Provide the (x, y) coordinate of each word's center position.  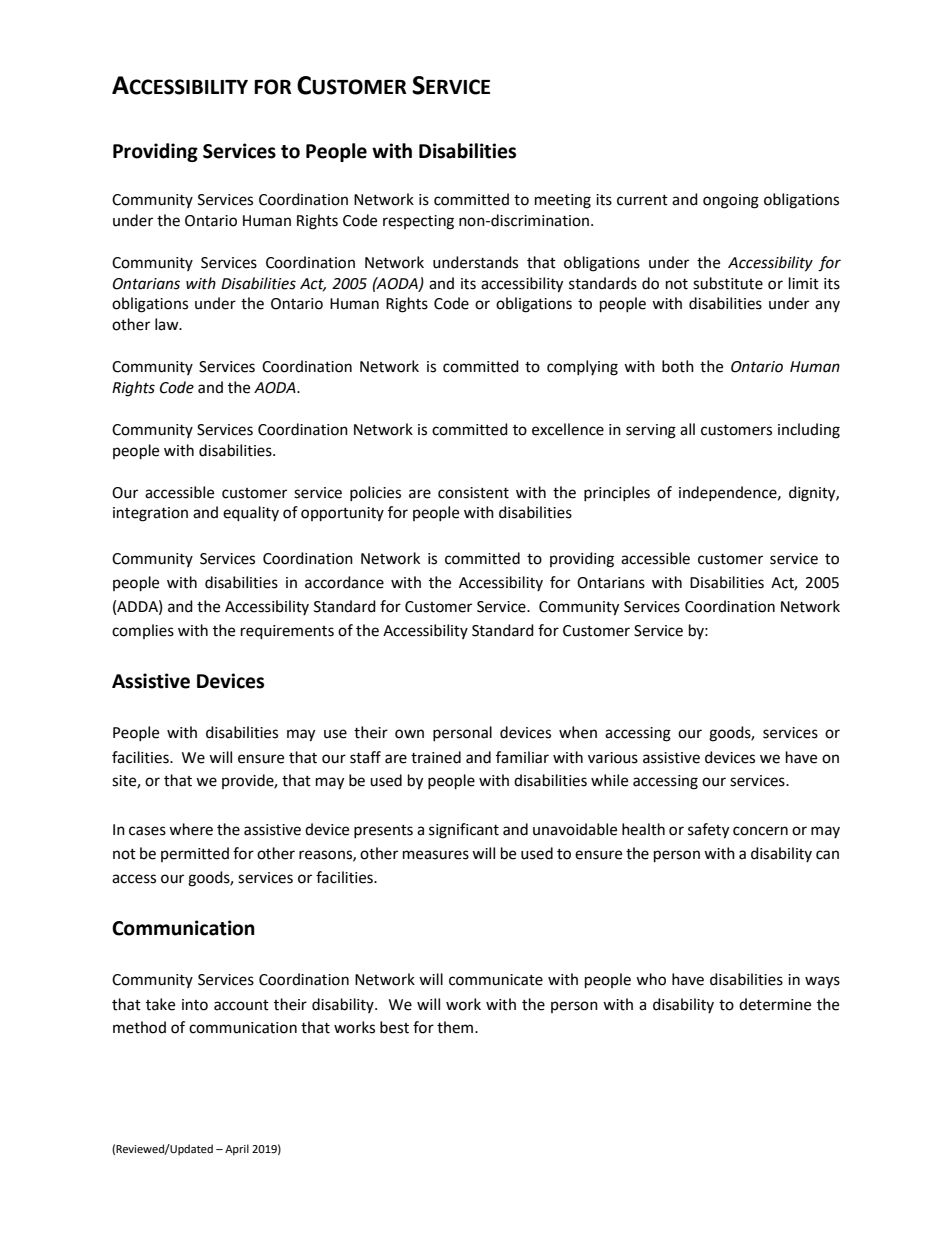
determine (775, 1004)
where (191, 829)
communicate (496, 980)
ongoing (731, 201)
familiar (522, 757)
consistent (473, 493)
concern (760, 831)
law (168, 324)
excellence (568, 429)
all (687, 429)
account (241, 1005)
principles (617, 493)
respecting (418, 222)
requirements (287, 632)
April (237, 1150)
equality (251, 514)
